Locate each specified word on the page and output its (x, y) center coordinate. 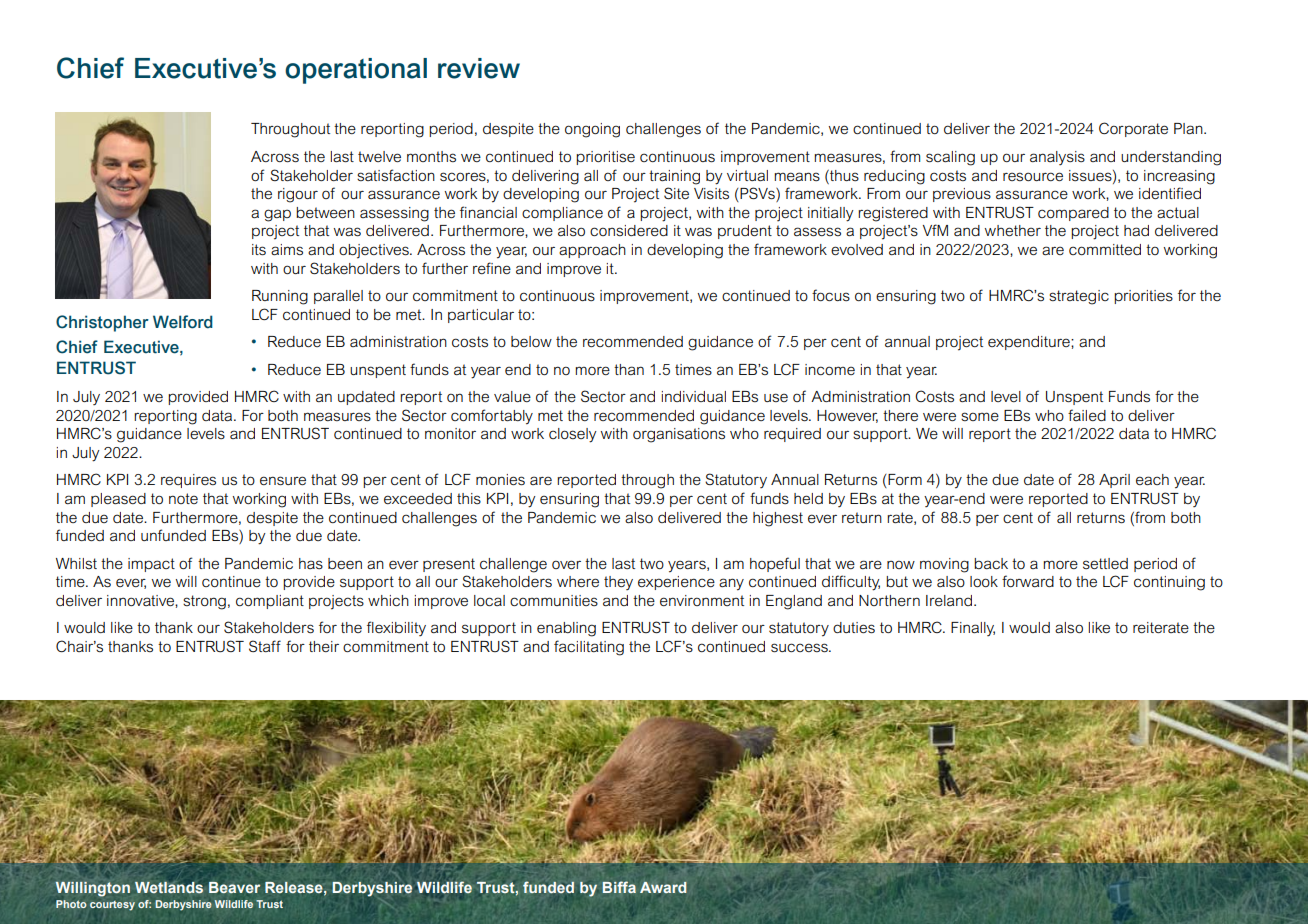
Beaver (234, 888)
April (1114, 481)
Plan (1189, 128)
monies (500, 480)
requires (188, 481)
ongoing (592, 130)
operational (356, 71)
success (800, 648)
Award (663, 887)
